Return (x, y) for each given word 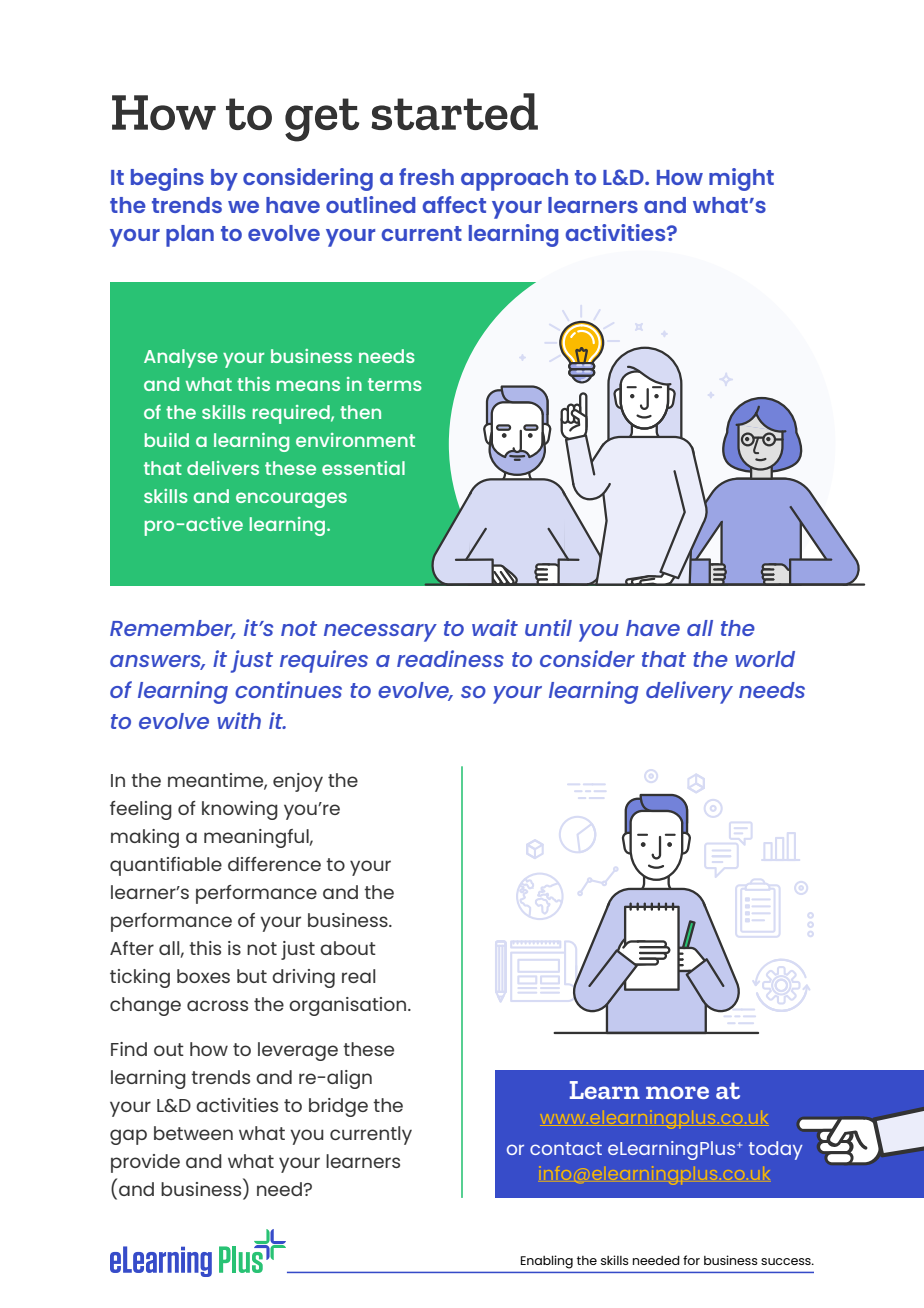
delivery (689, 692)
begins (167, 179)
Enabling (547, 1262)
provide (145, 1163)
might (741, 179)
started (454, 111)
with (239, 720)
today (776, 1150)
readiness (450, 658)
